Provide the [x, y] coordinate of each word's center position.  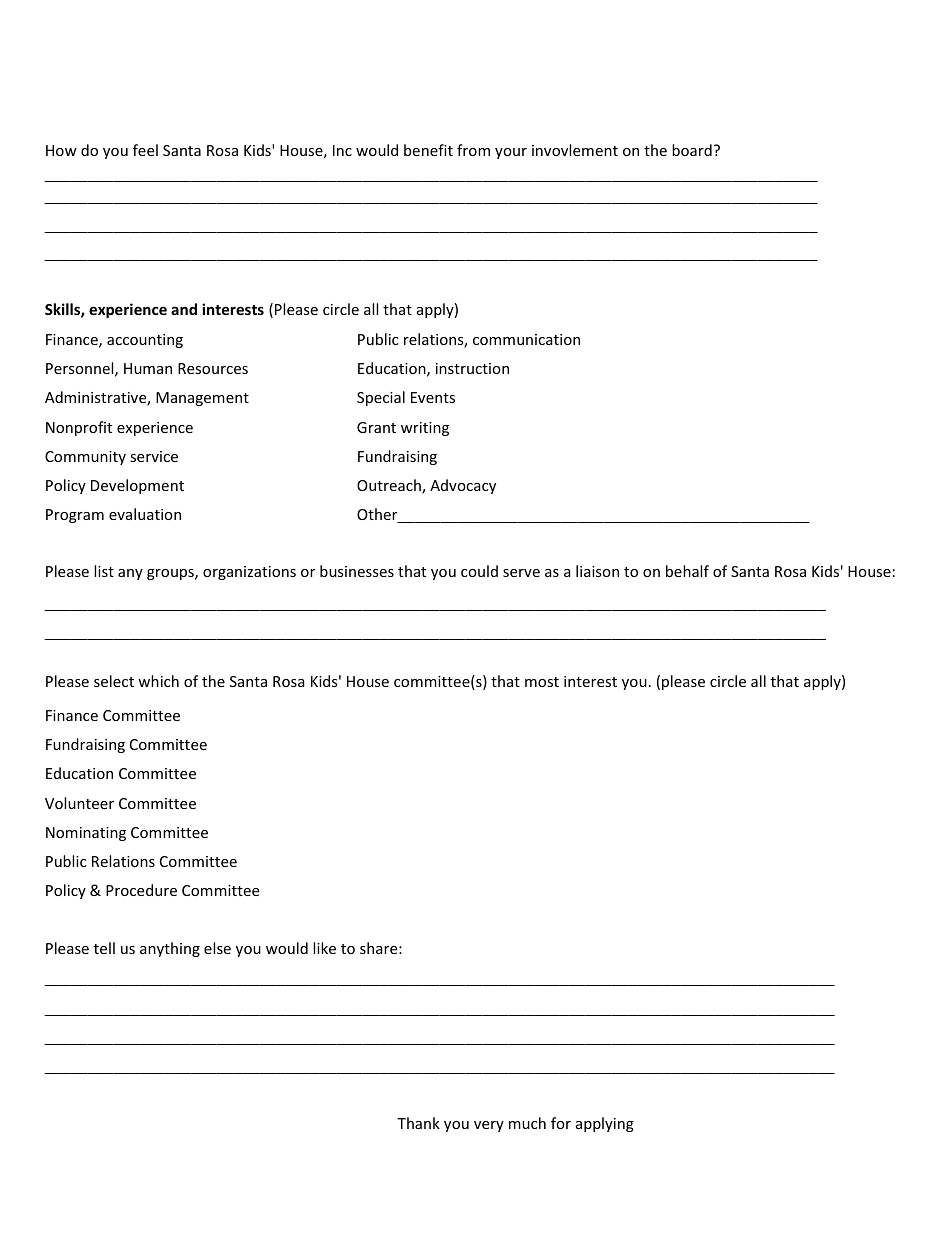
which [158, 681]
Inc [342, 150]
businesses [357, 571]
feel [145, 150]
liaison [597, 571]
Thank [418, 1123]
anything [170, 949]
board [692, 150]
